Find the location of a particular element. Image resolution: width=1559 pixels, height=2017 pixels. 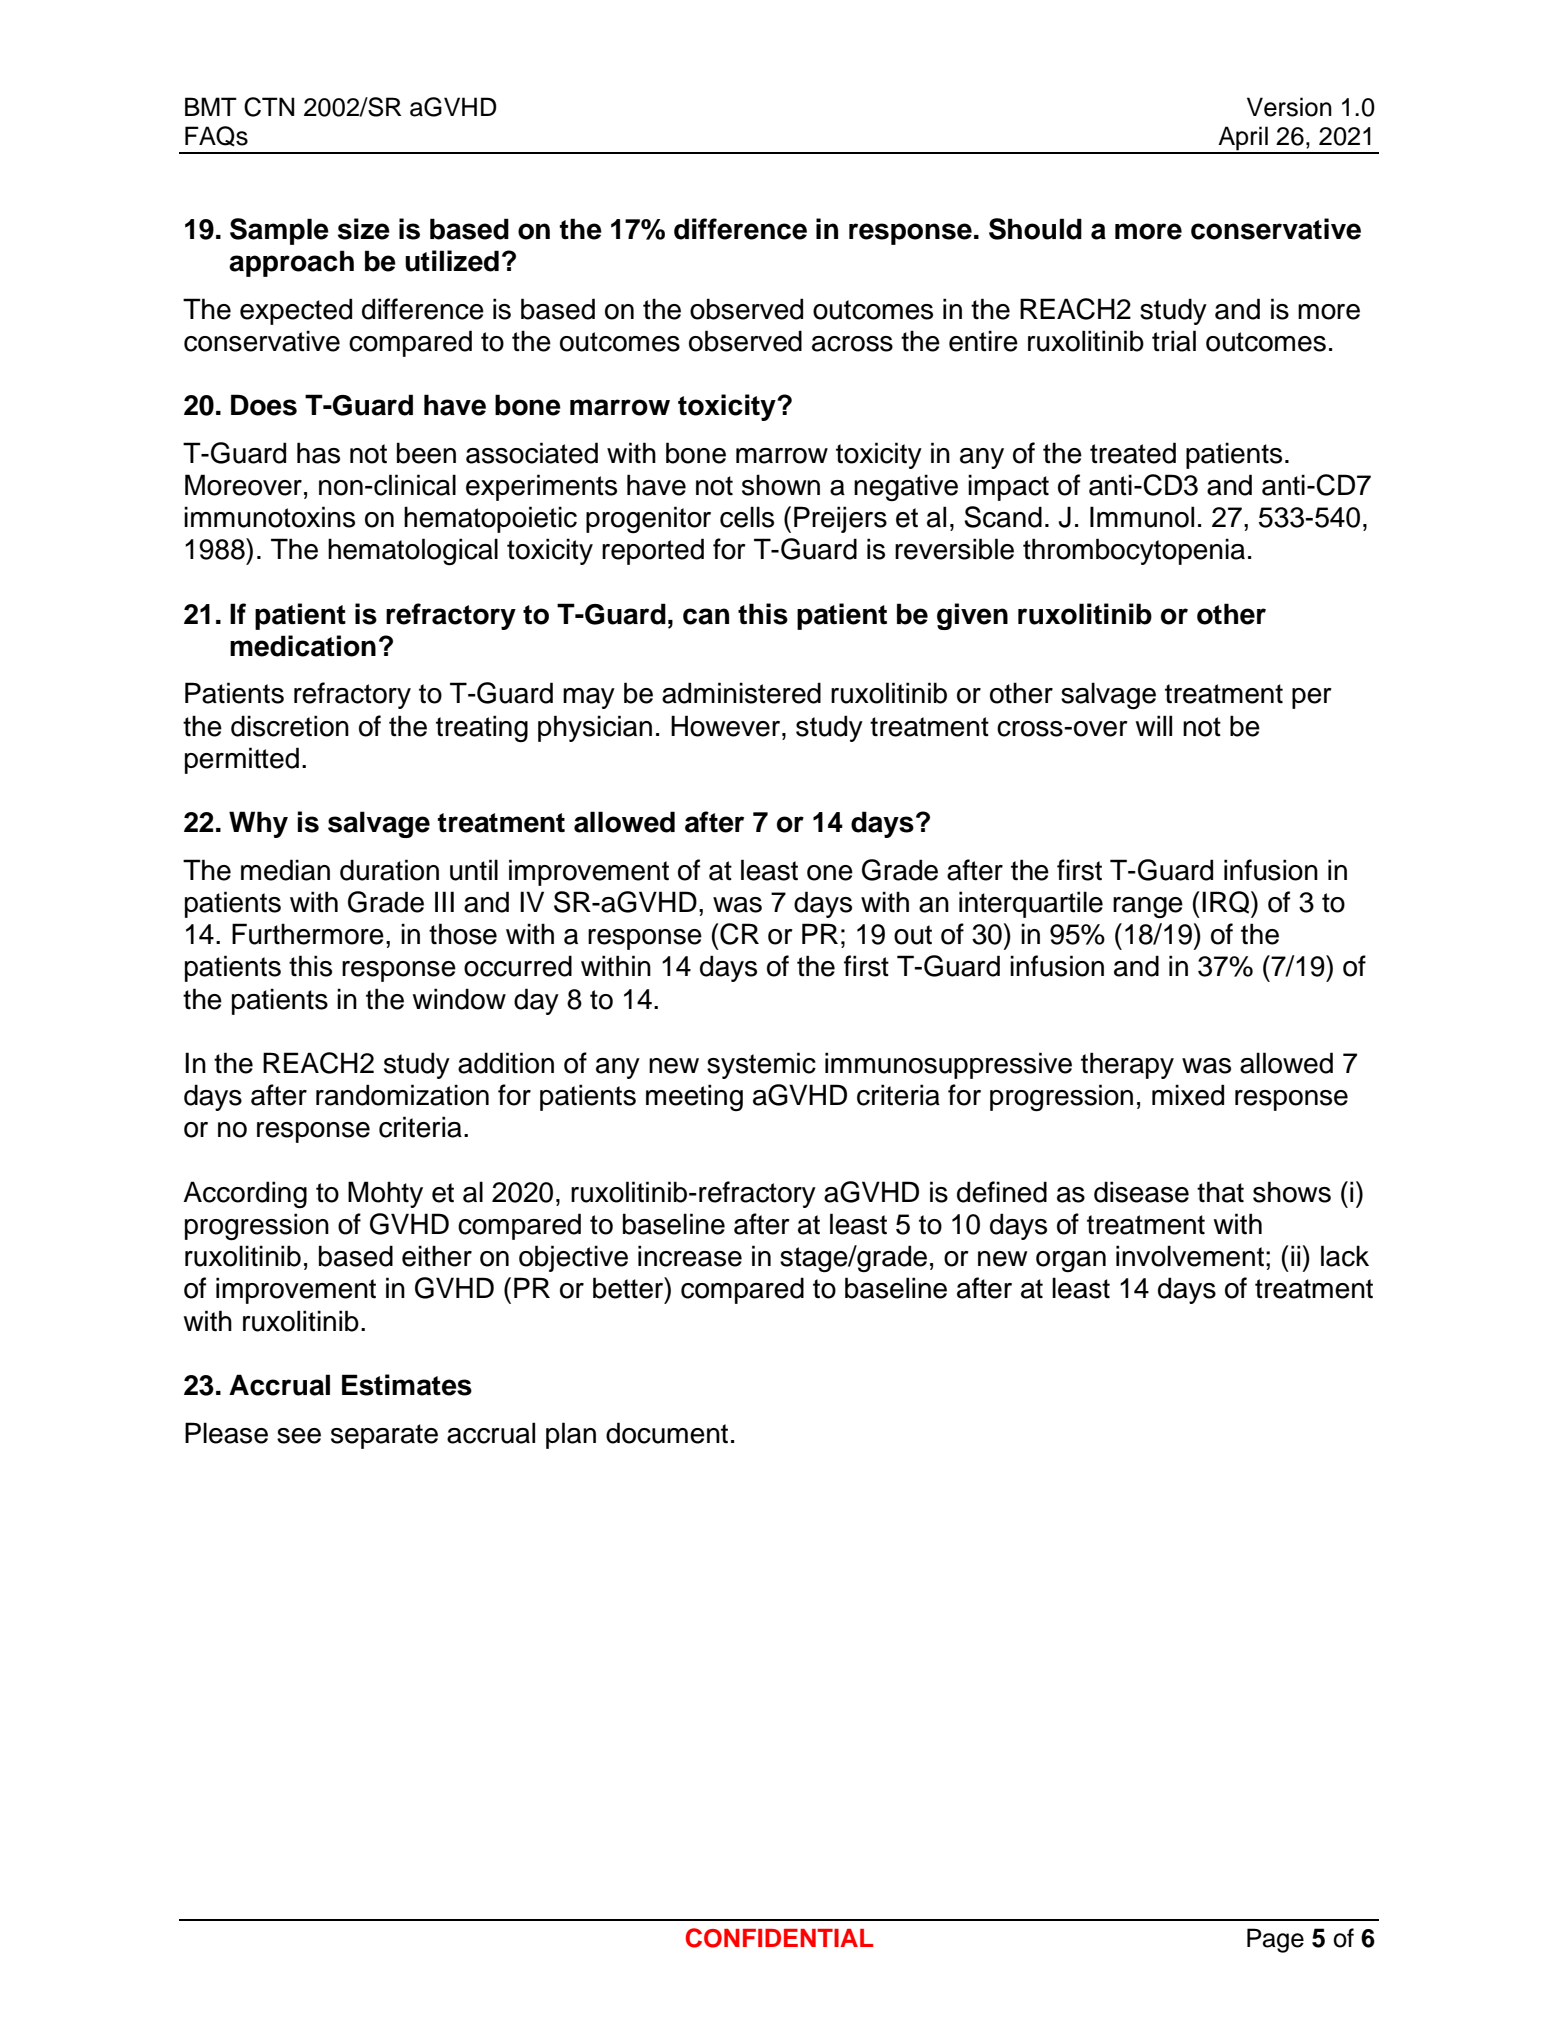

that is located at coordinates (1220, 1192).
